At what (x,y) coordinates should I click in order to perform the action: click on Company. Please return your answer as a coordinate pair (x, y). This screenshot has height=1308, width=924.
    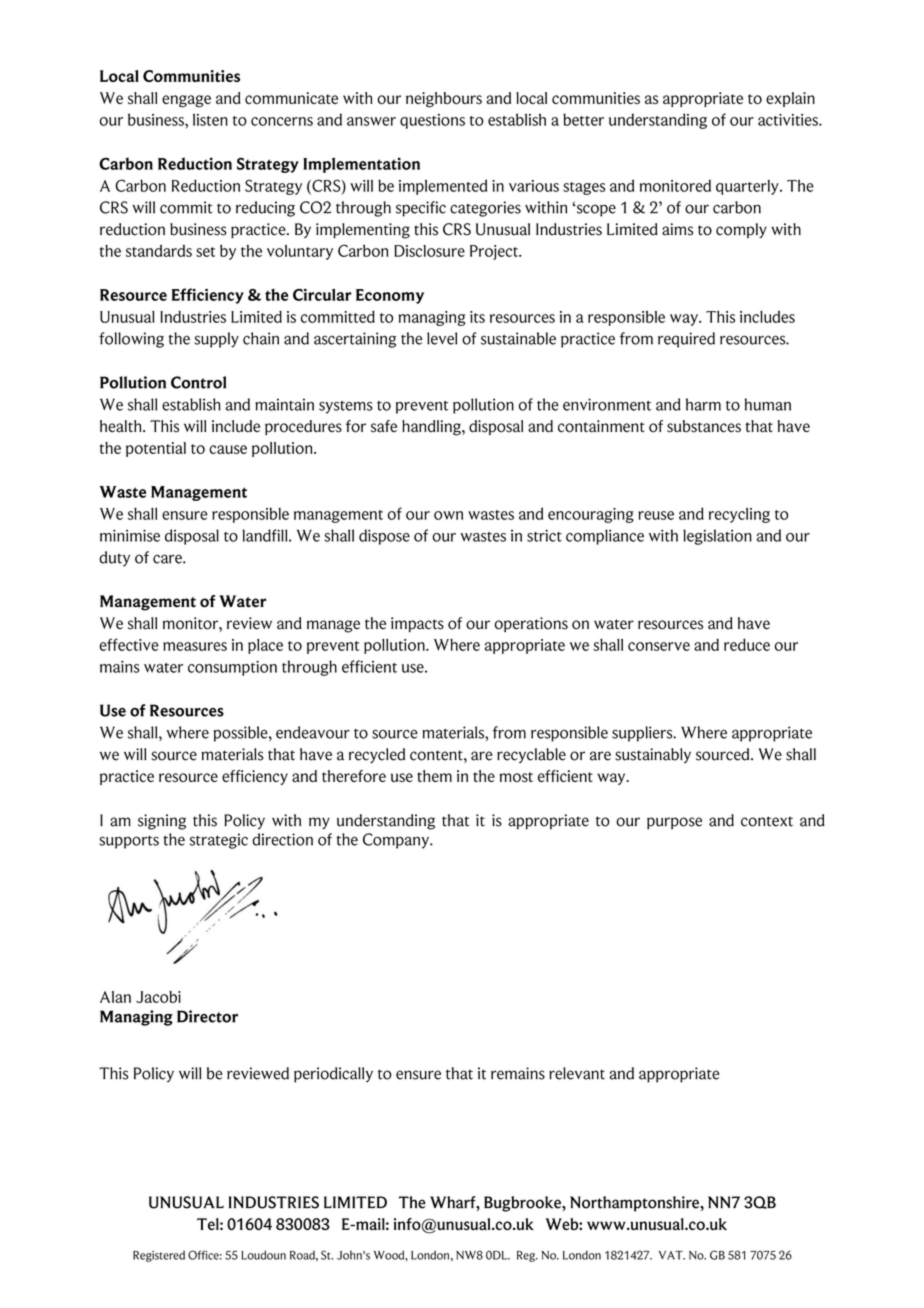
    Looking at the image, I should click on (397, 841).
